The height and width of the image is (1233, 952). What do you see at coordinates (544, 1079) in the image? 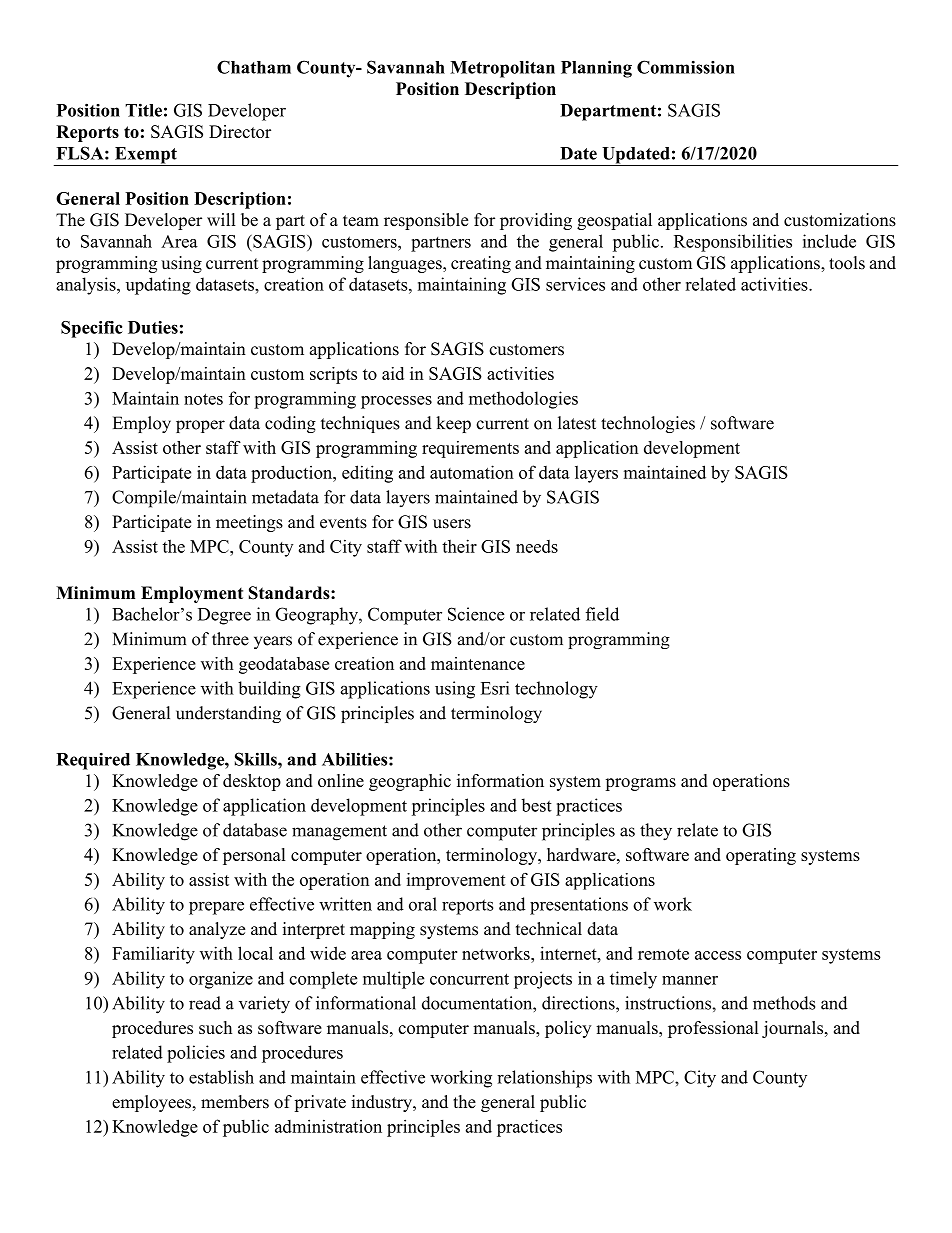
I see `relationships` at bounding box center [544, 1079].
